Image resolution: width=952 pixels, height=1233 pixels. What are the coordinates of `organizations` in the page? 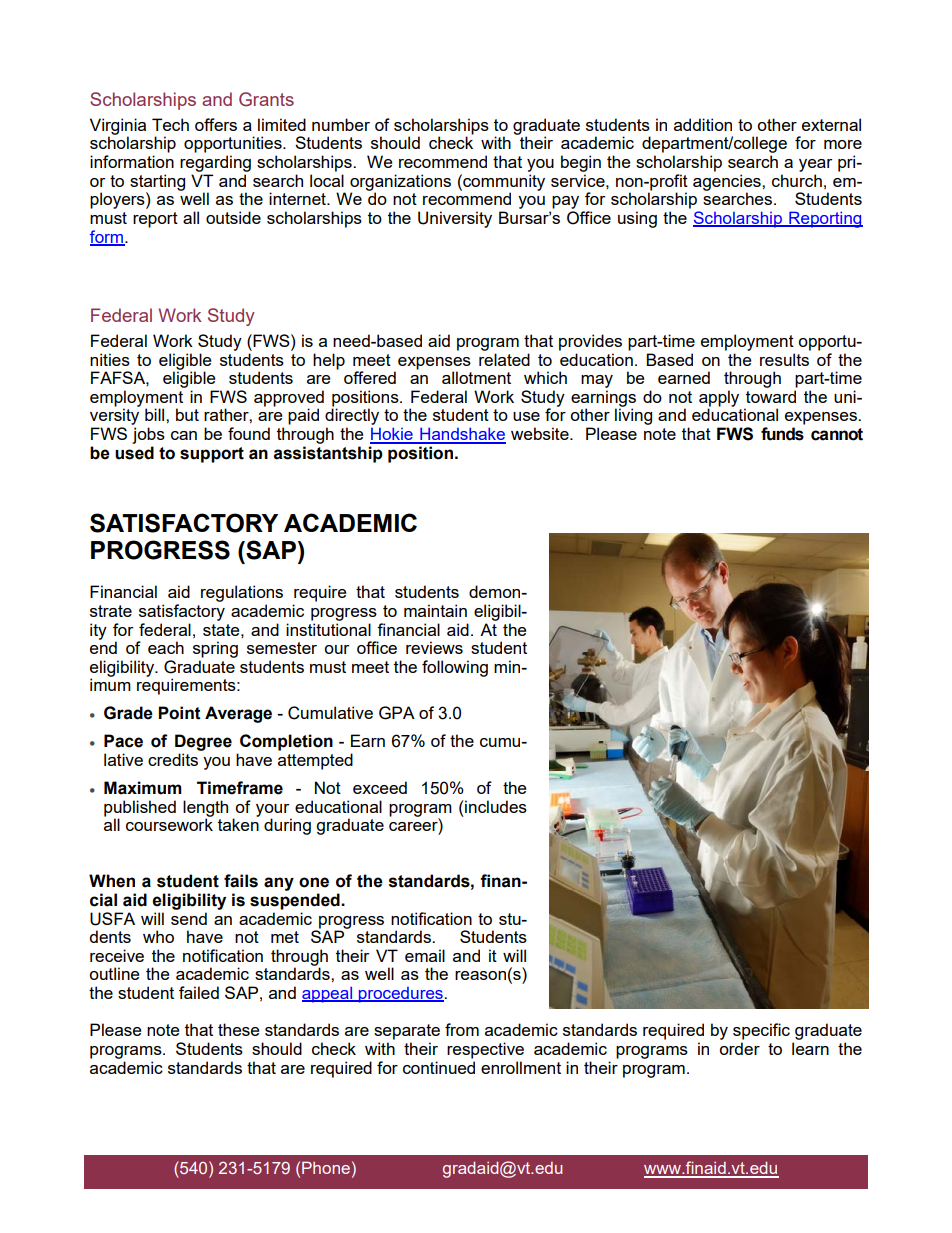 It's located at (400, 183).
